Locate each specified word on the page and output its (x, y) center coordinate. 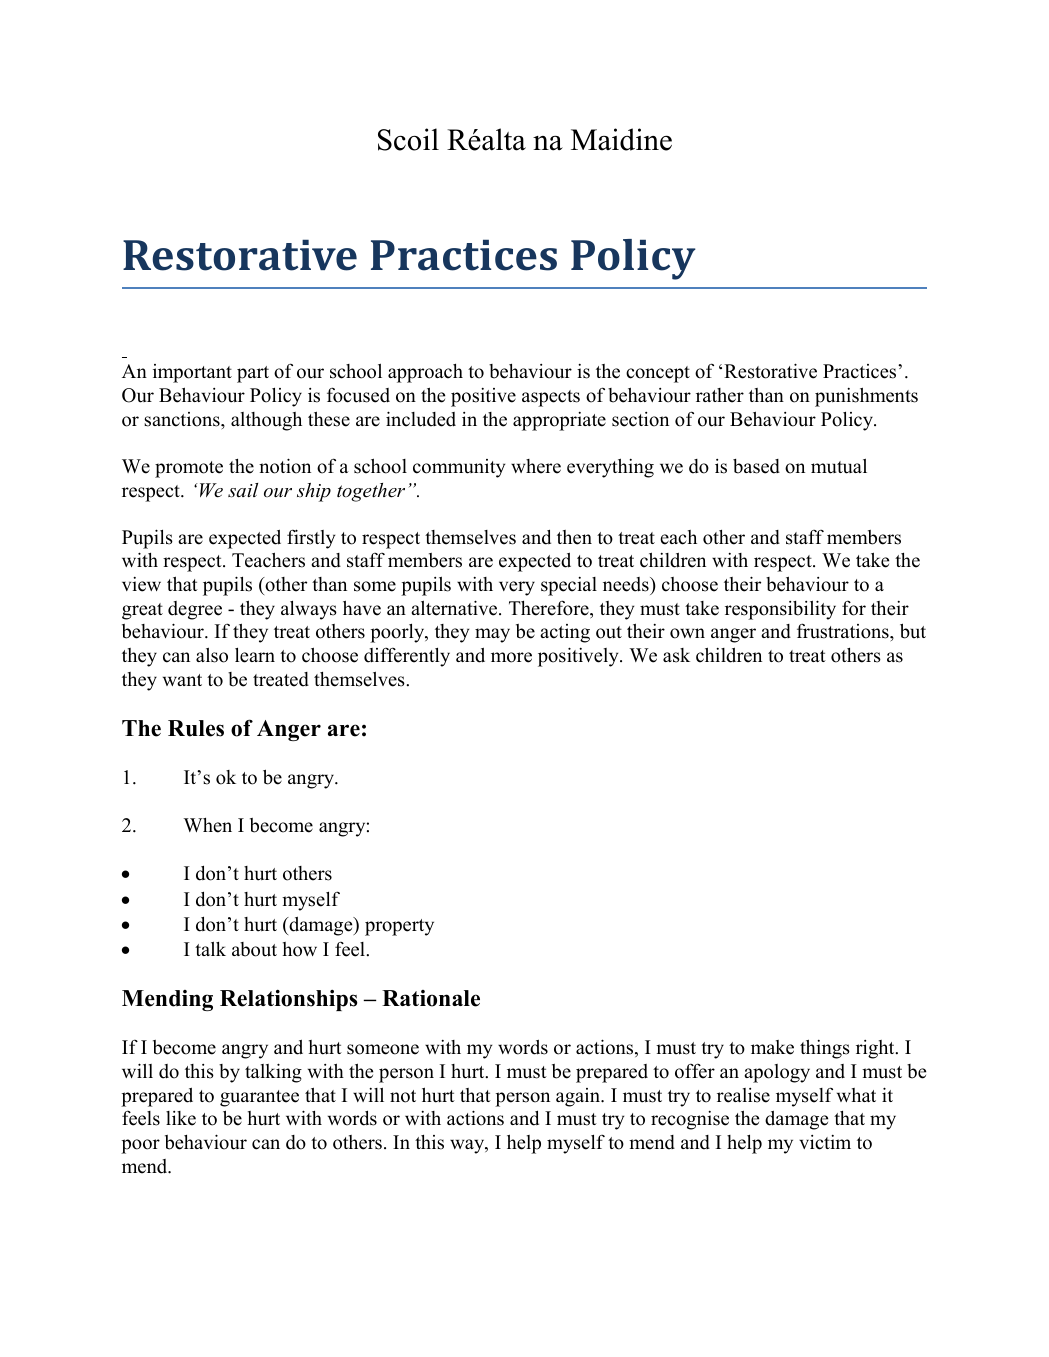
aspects (551, 398)
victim (825, 1142)
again (579, 1097)
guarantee (259, 1098)
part (253, 374)
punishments (866, 397)
